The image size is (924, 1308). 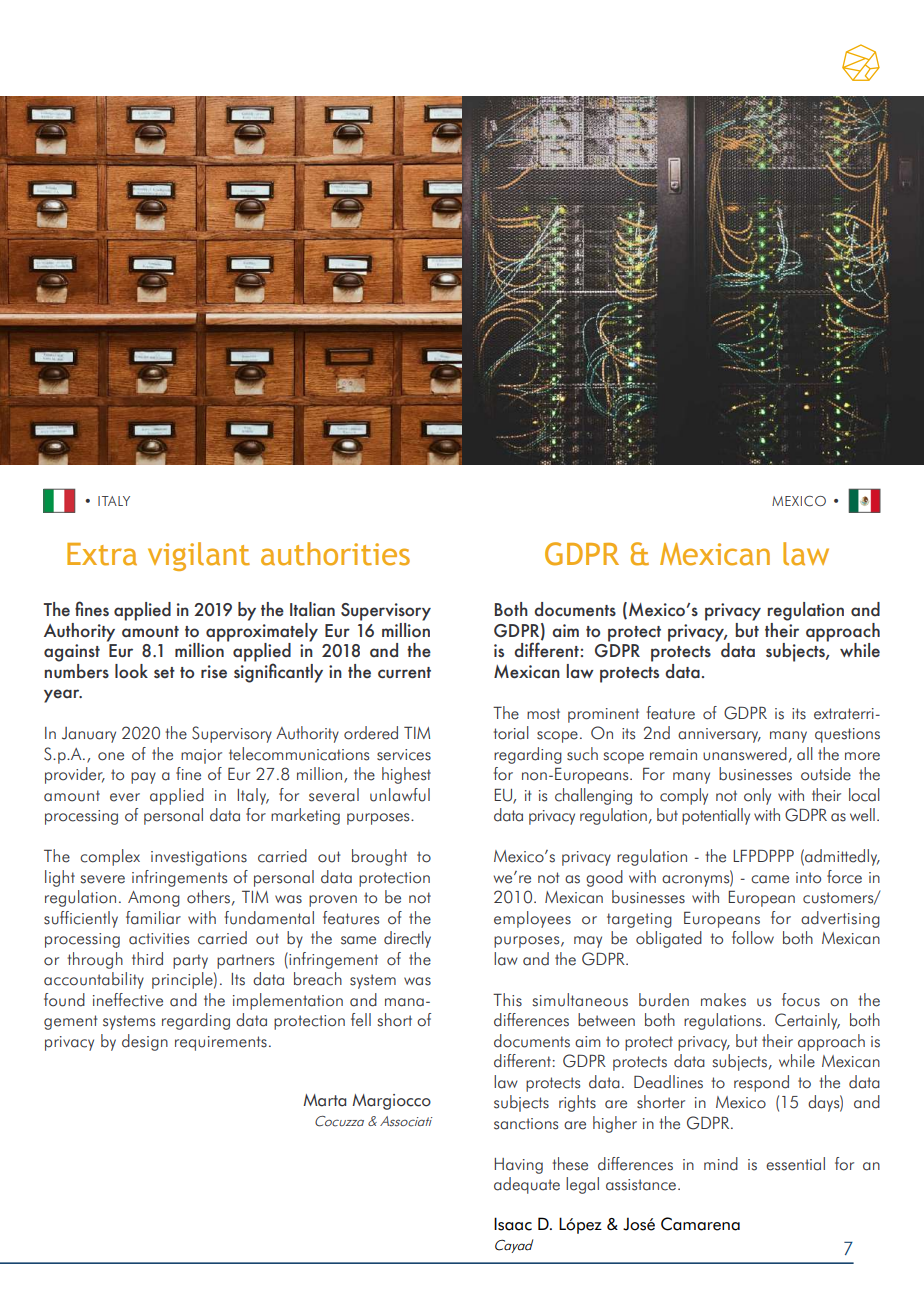 What do you see at coordinates (603, 715) in the screenshot?
I see `prominent` at bounding box center [603, 715].
